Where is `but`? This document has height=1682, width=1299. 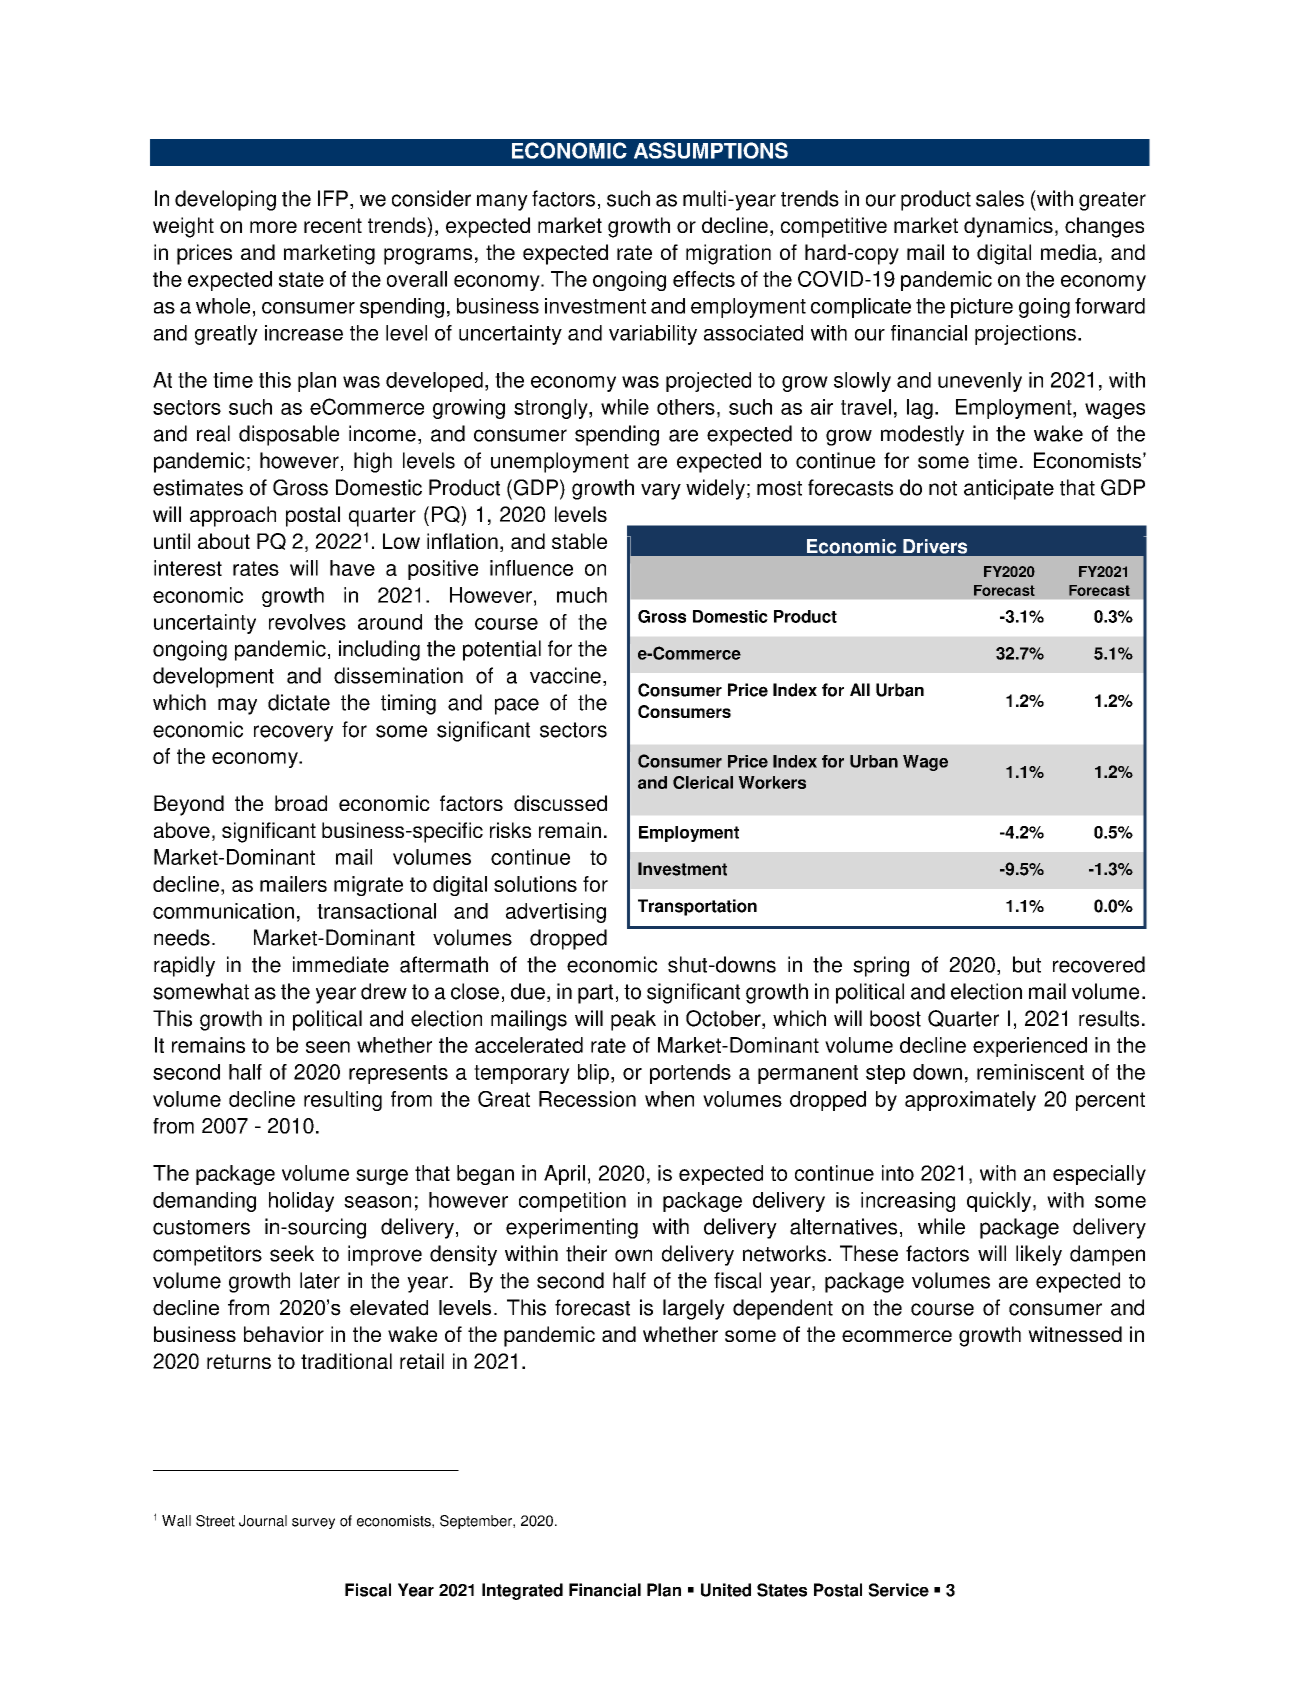
but is located at coordinates (1027, 964).
